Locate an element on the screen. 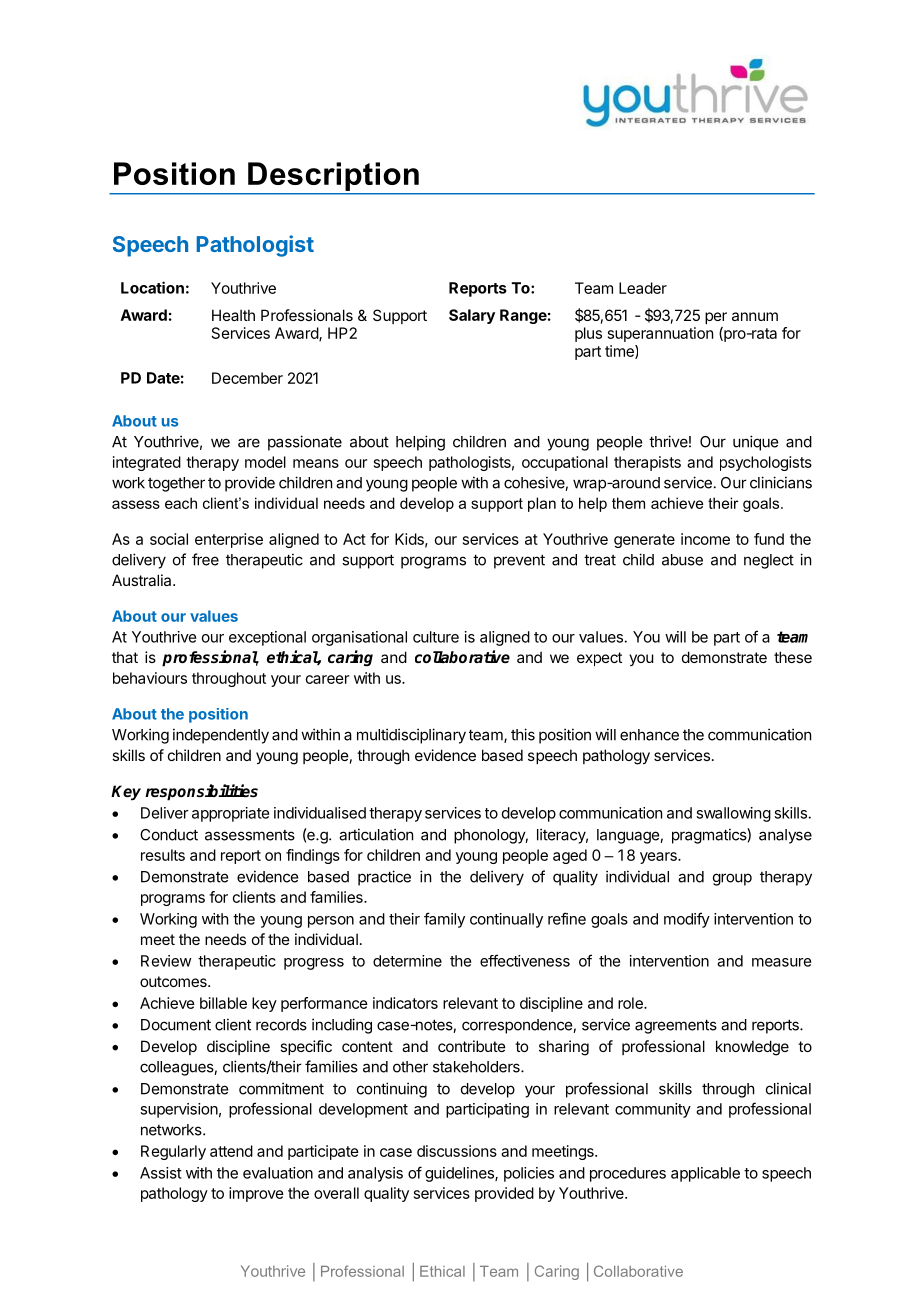  applicable is located at coordinates (705, 1174).
